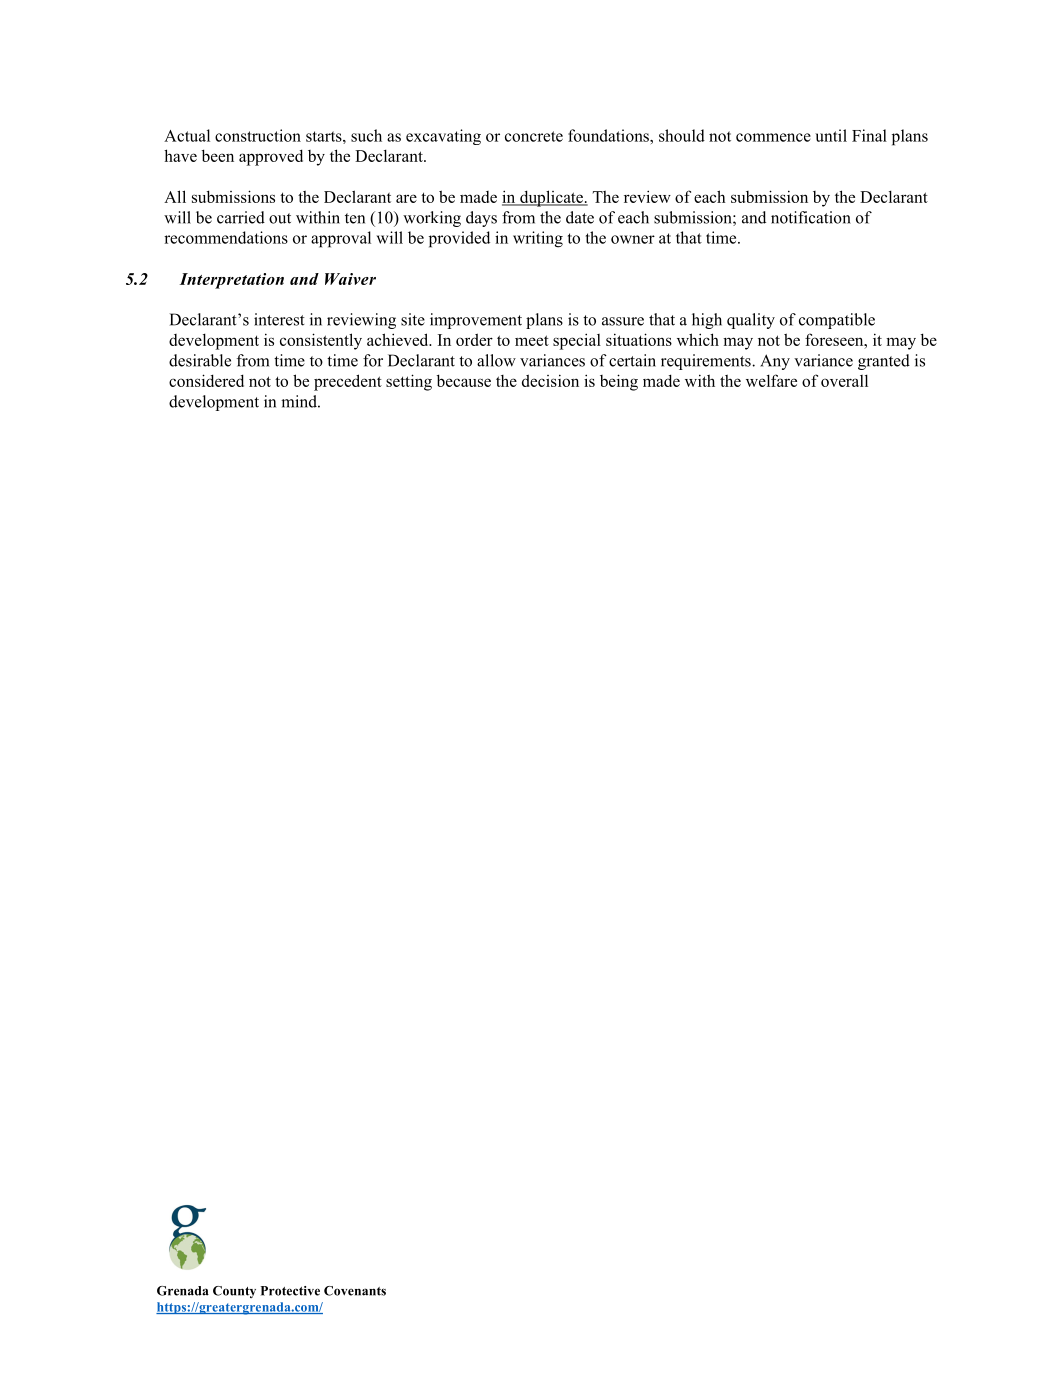 This screenshot has height=1377, width=1064. I want to click on considered, so click(206, 380).
